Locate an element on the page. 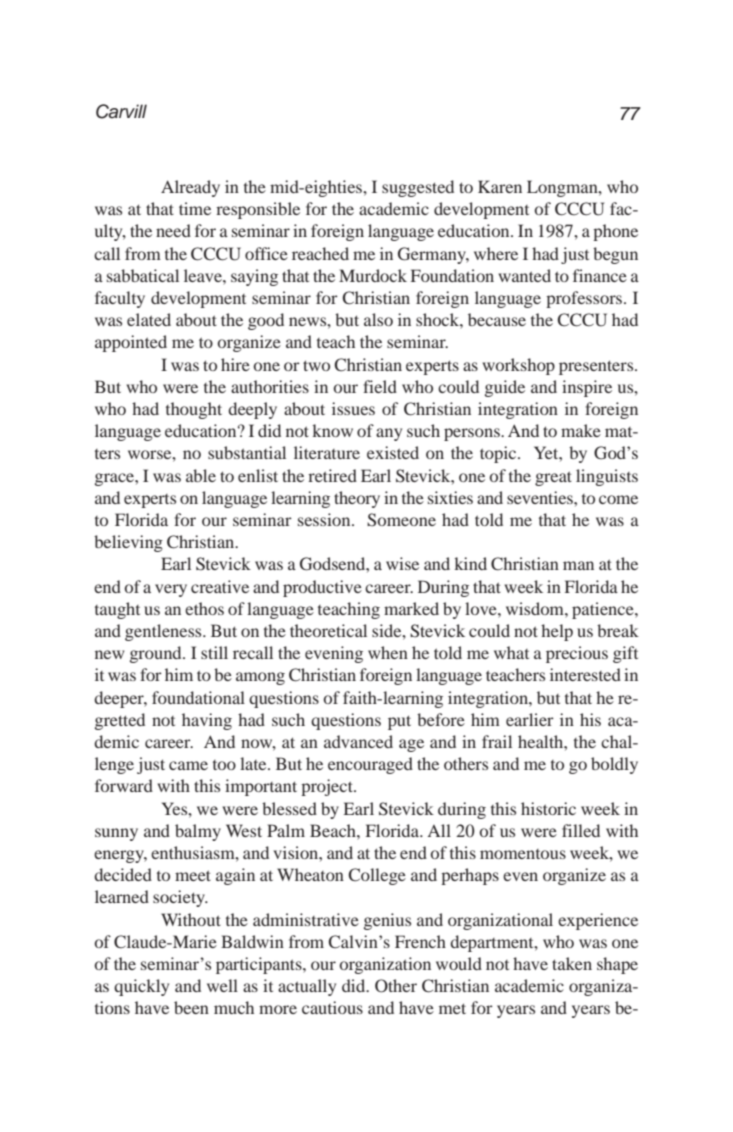 The width and height of the document is (733, 1132). phone is located at coordinates (615, 232).
